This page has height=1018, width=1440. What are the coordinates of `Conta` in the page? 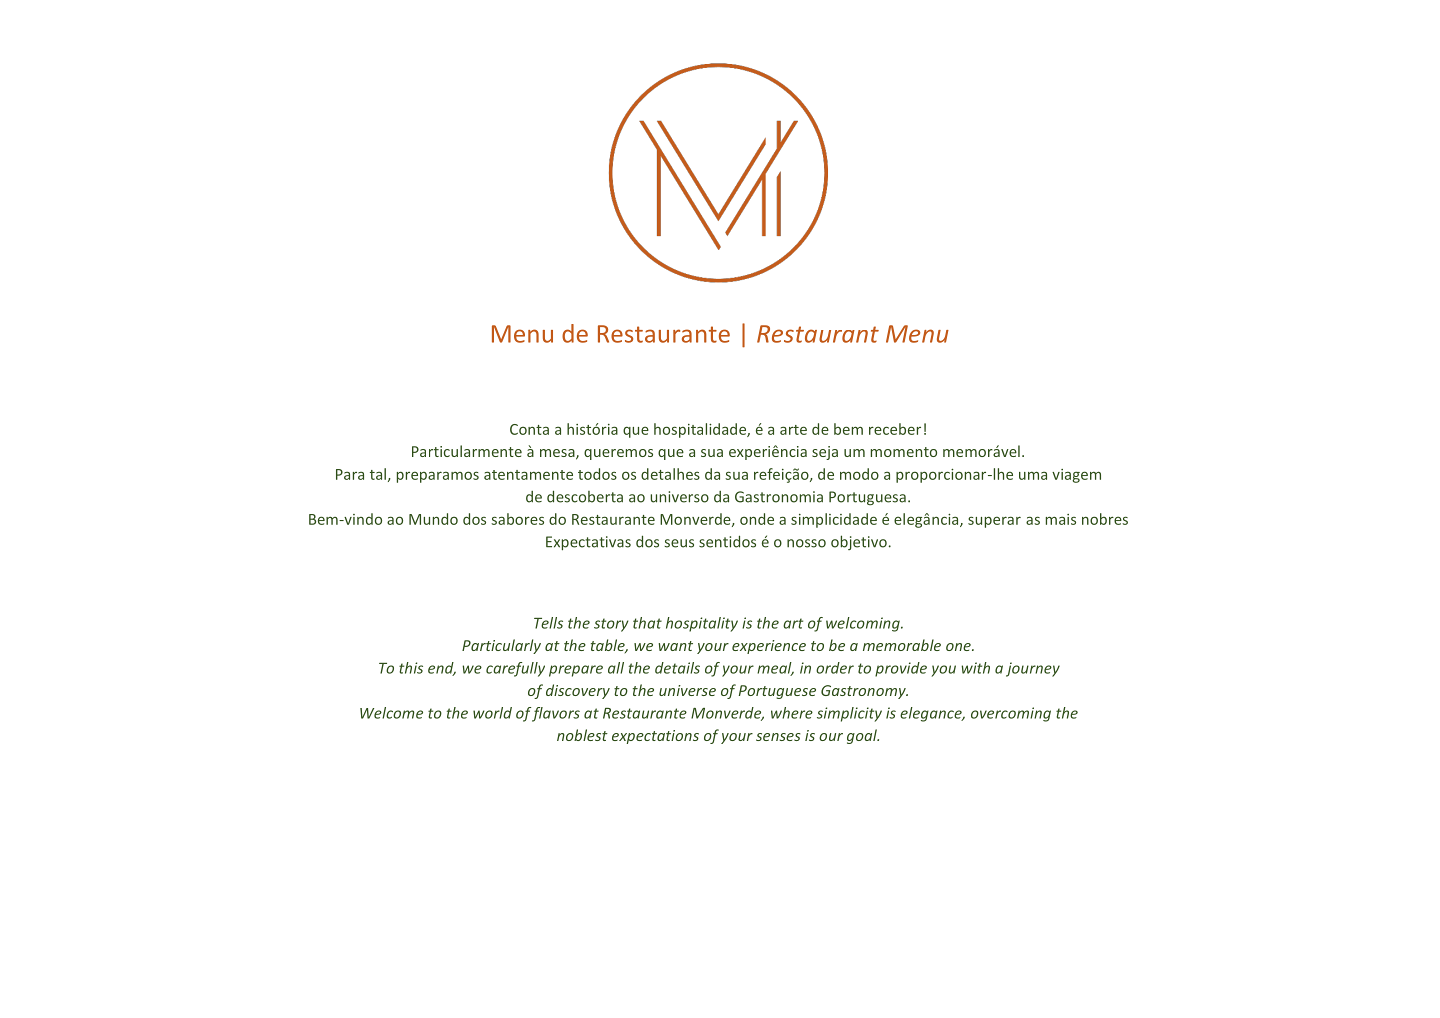 It's located at (529, 429).
